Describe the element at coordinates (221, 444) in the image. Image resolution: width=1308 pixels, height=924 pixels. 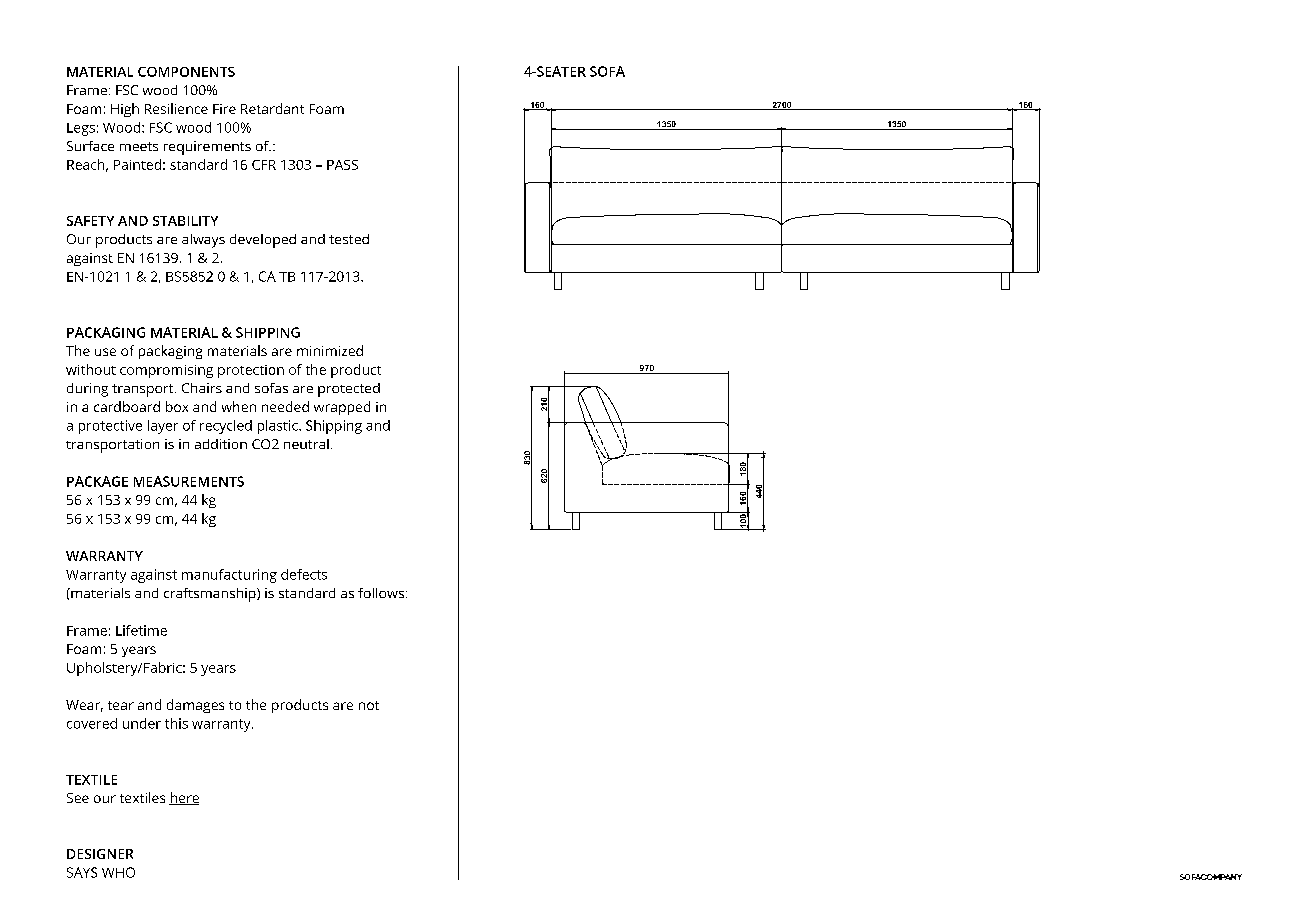
I see `addition` at that location.
